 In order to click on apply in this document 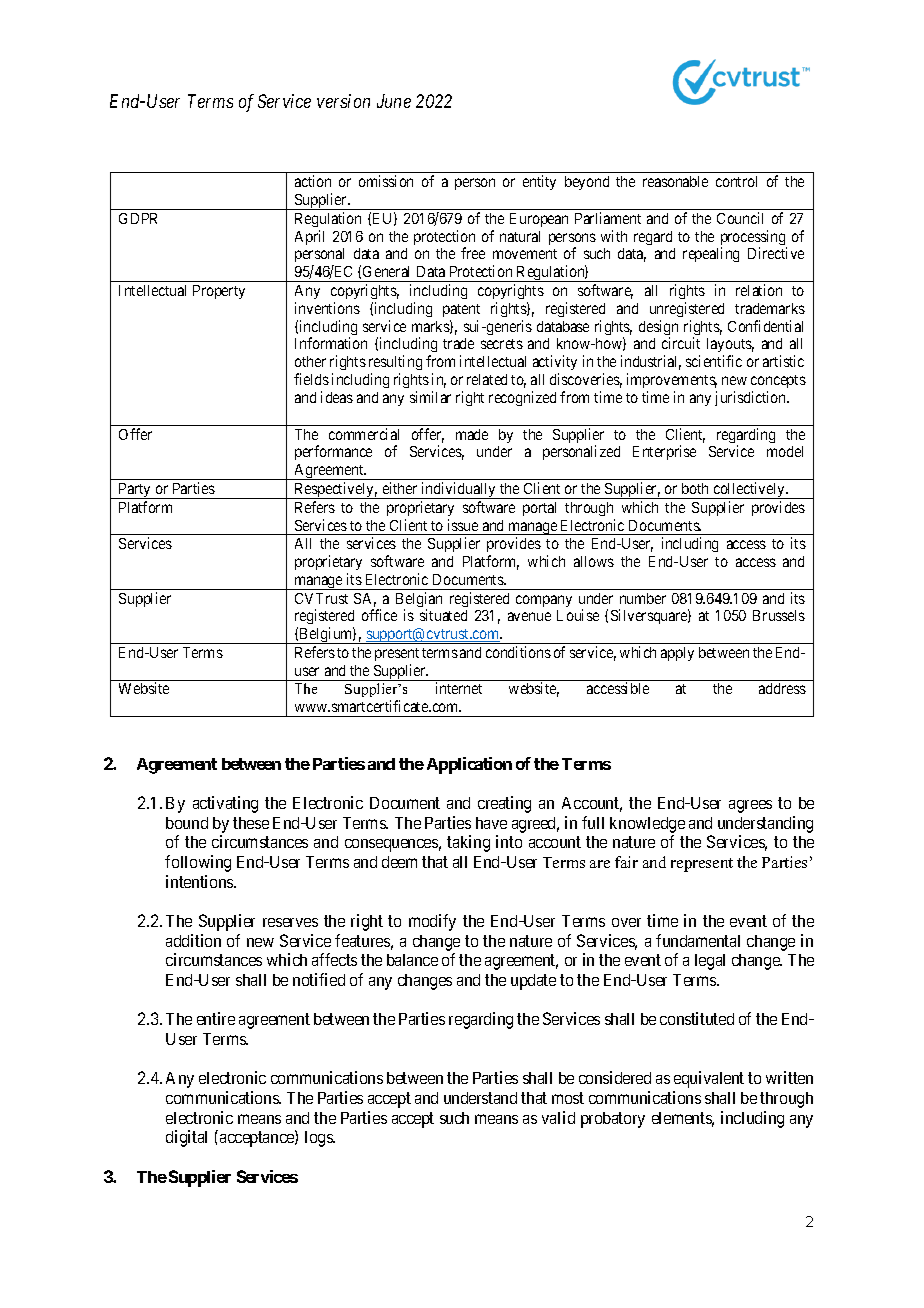, I will do `click(677, 654)`.
